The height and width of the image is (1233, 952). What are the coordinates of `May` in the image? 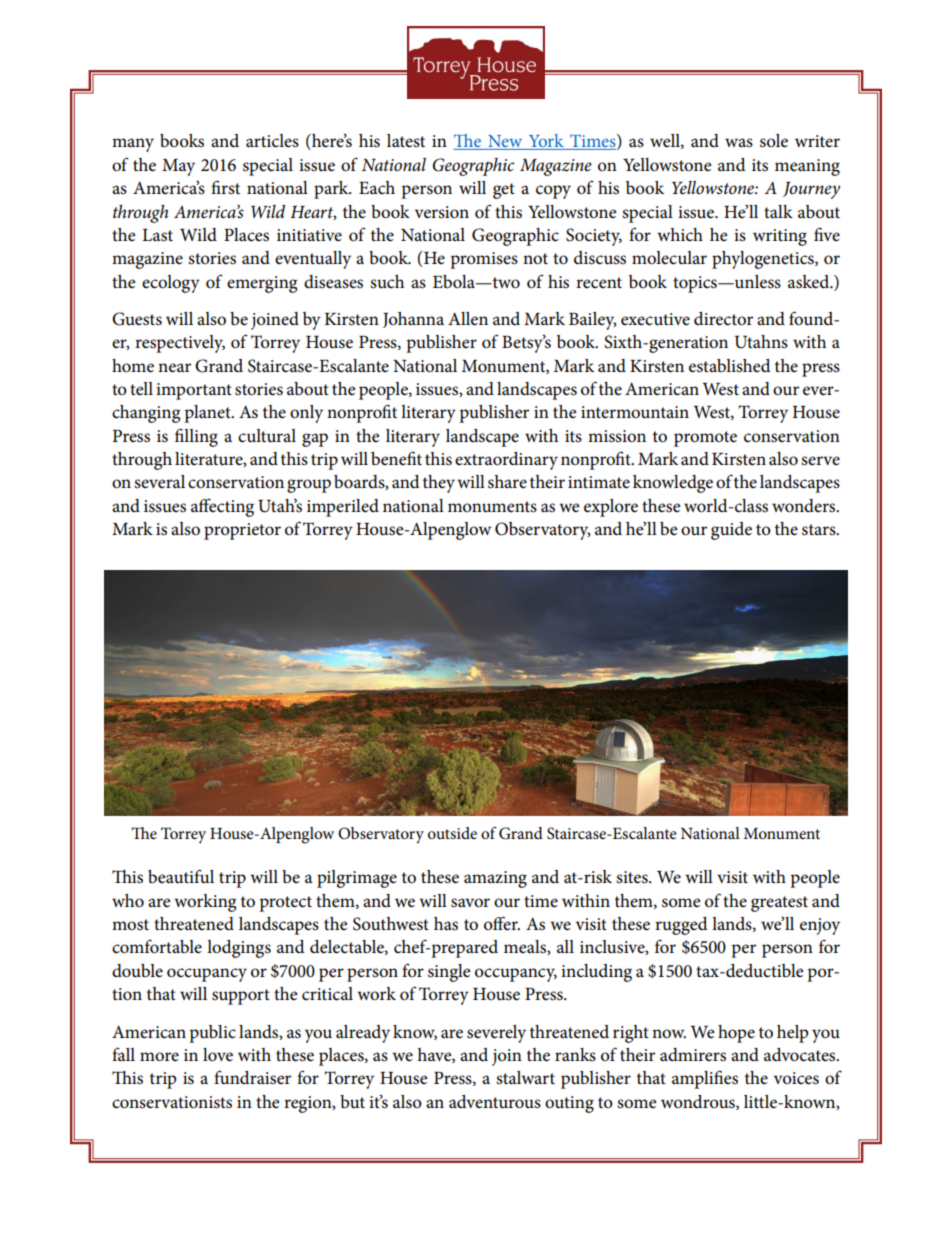 It's located at (178, 167).
